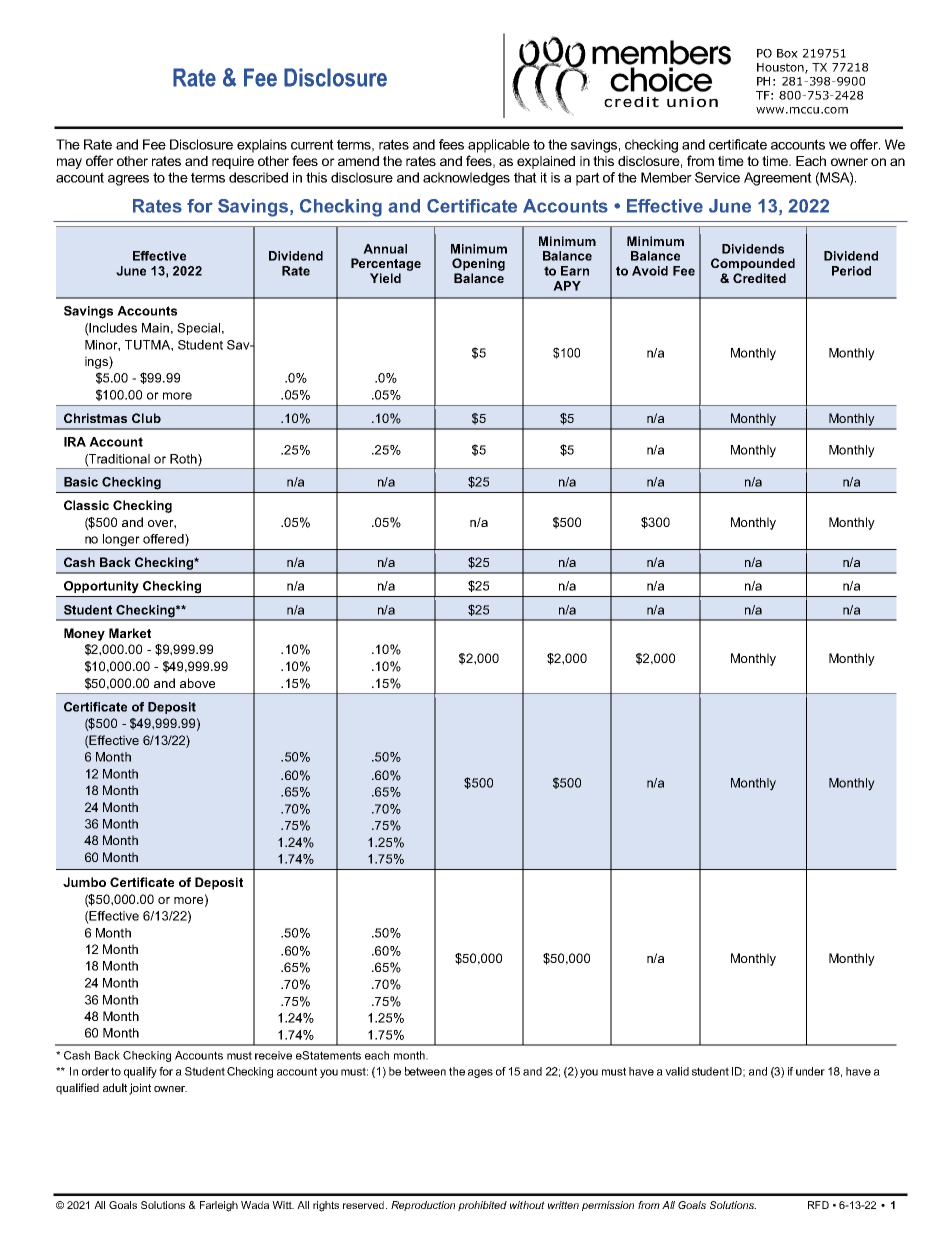 Image resolution: width=952 pixels, height=1233 pixels. What do you see at coordinates (233, 162) in the page?
I see `require` at bounding box center [233, 162].
